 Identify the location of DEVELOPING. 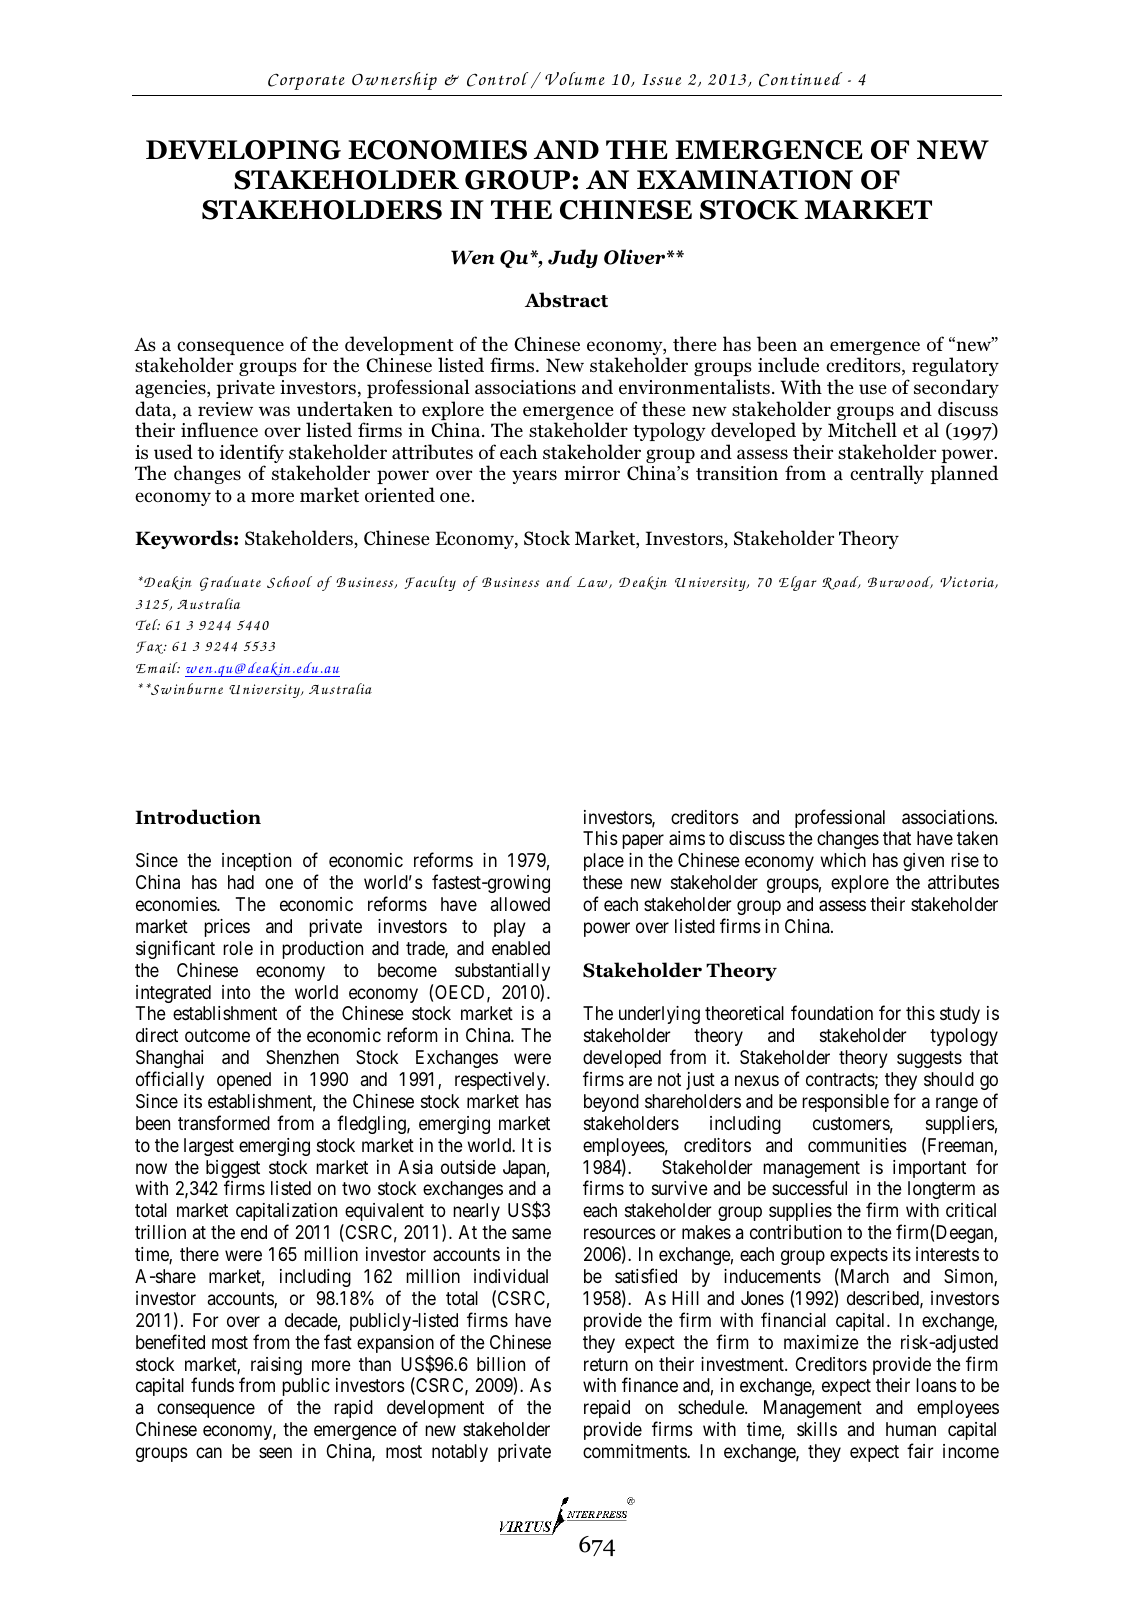
(243, 150).
